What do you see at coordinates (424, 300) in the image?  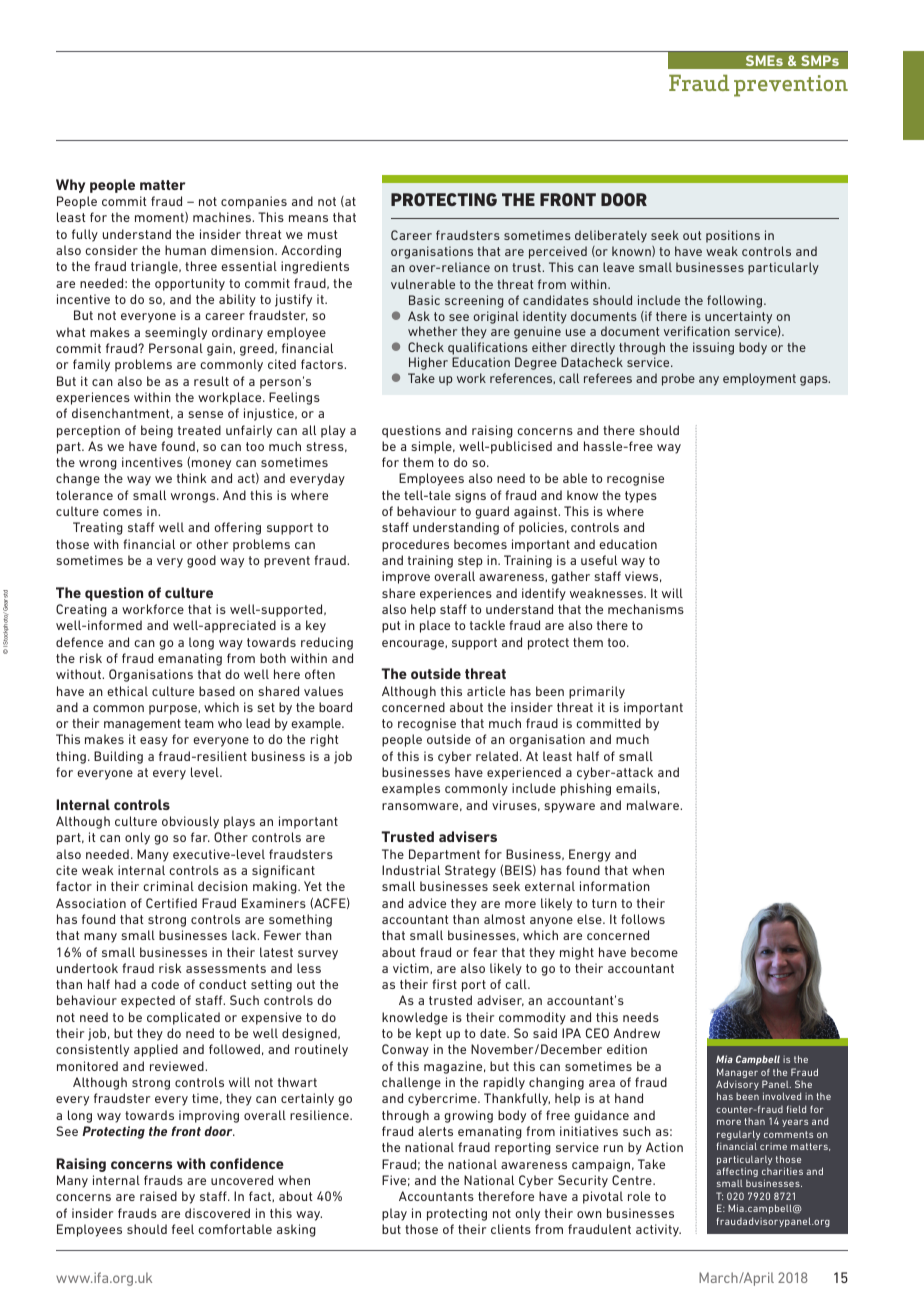 I see `Basic` at bounding box center [424, 300].
